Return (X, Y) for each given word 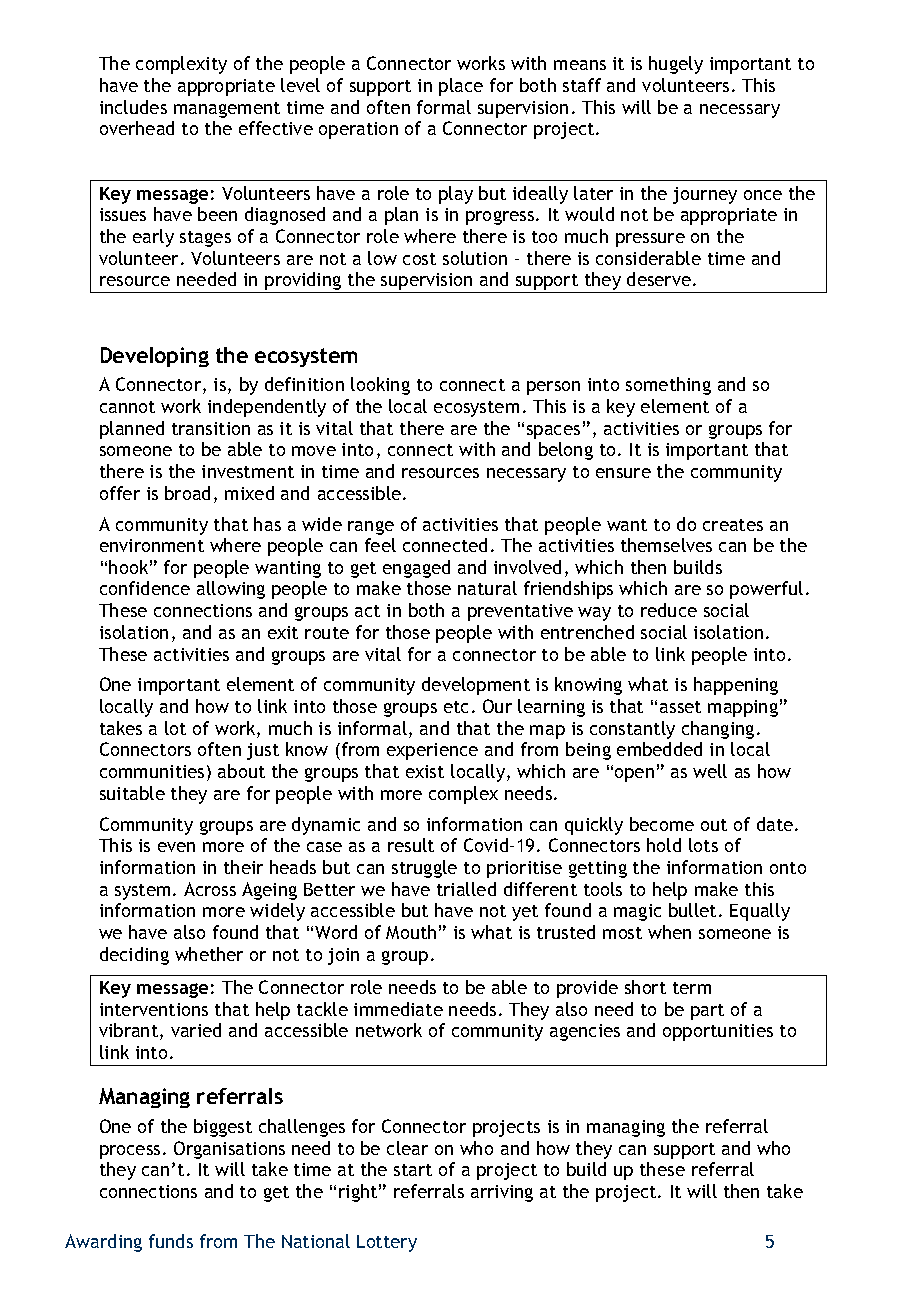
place (461, 87)
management (227, 110)
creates (733, 525)
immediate (398, 1009)
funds (171, 1241)
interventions (154, 1009)
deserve (659, 279)
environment (152, 545)
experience (432, 751)
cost (419, 259)
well (710, 771)
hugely (676, 65)
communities (152, 771)
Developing (155, 357)
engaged (416, 569)
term (692, 988)
